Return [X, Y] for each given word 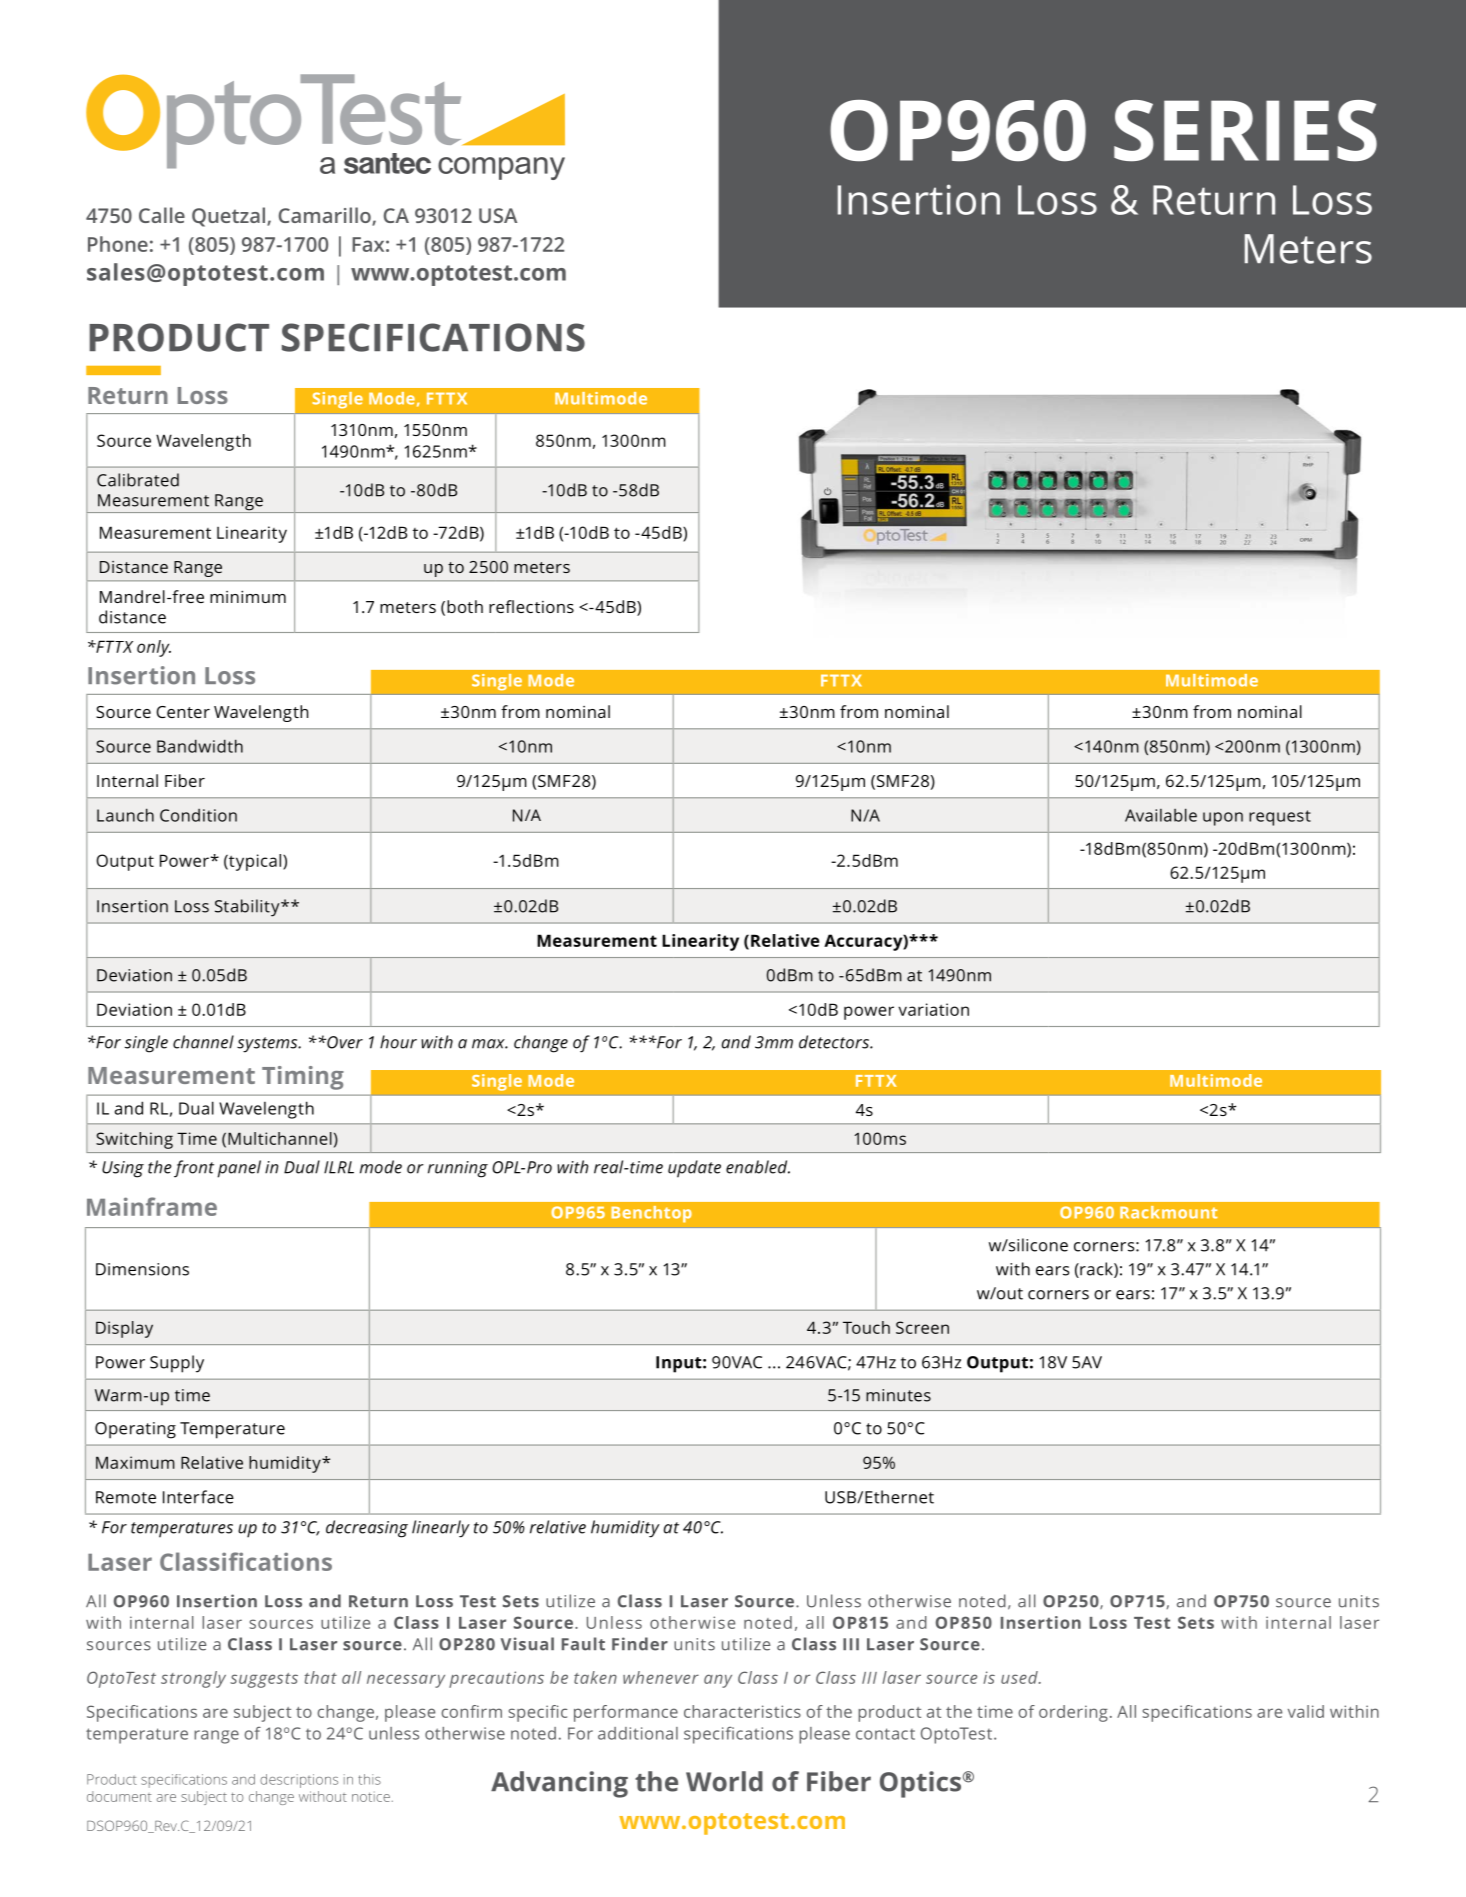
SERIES [1245, 131]
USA [498, 215]
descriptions [299, 1781]
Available [1161, 815]
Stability [248, 908]
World [724, 1781]
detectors [835, 1042]
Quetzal [230, 217]
